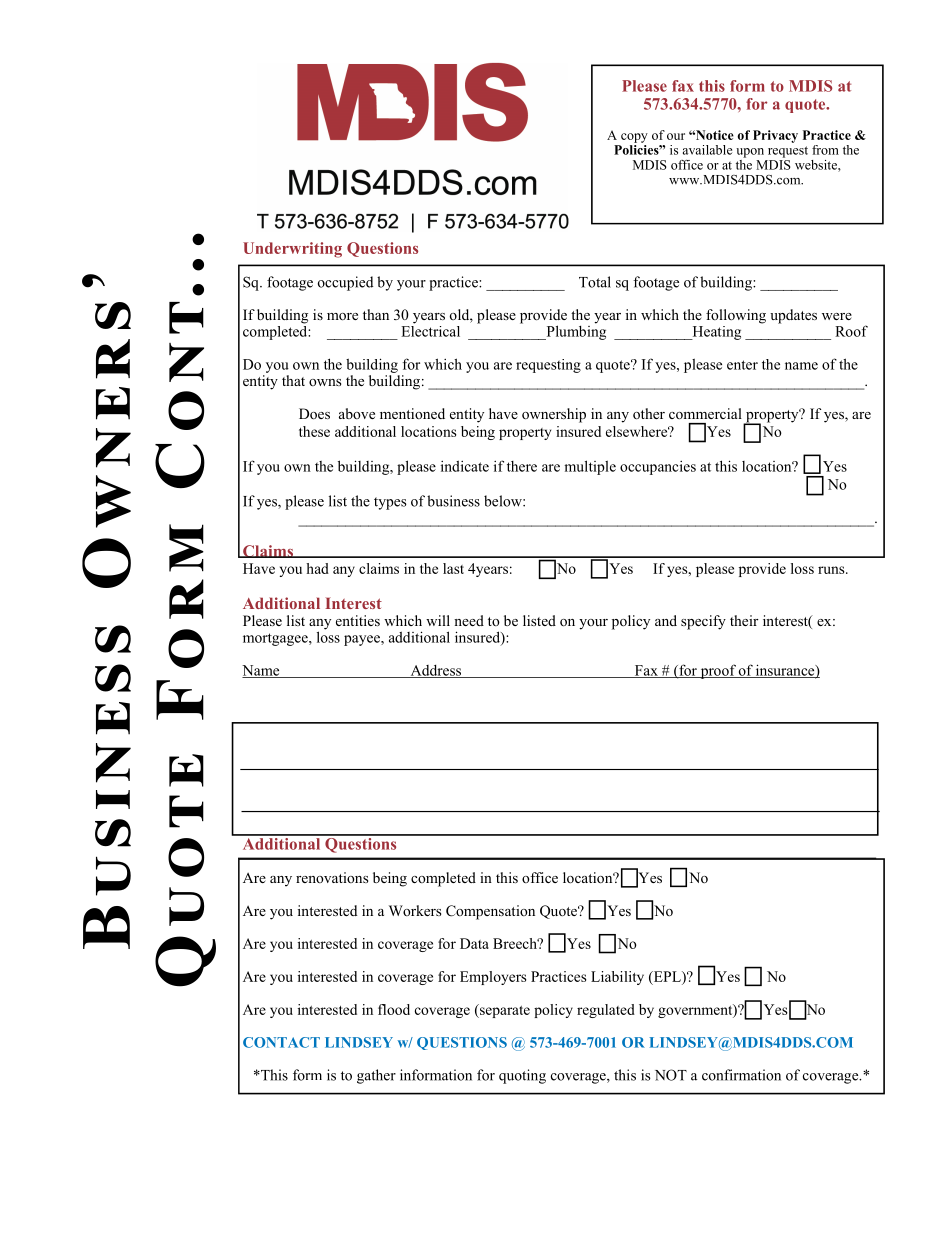 The height and width of the screenshot is (1233, 952). Describe the element at coordinates (490, 912) in the screenshot. I see `Compensation` at that location.
